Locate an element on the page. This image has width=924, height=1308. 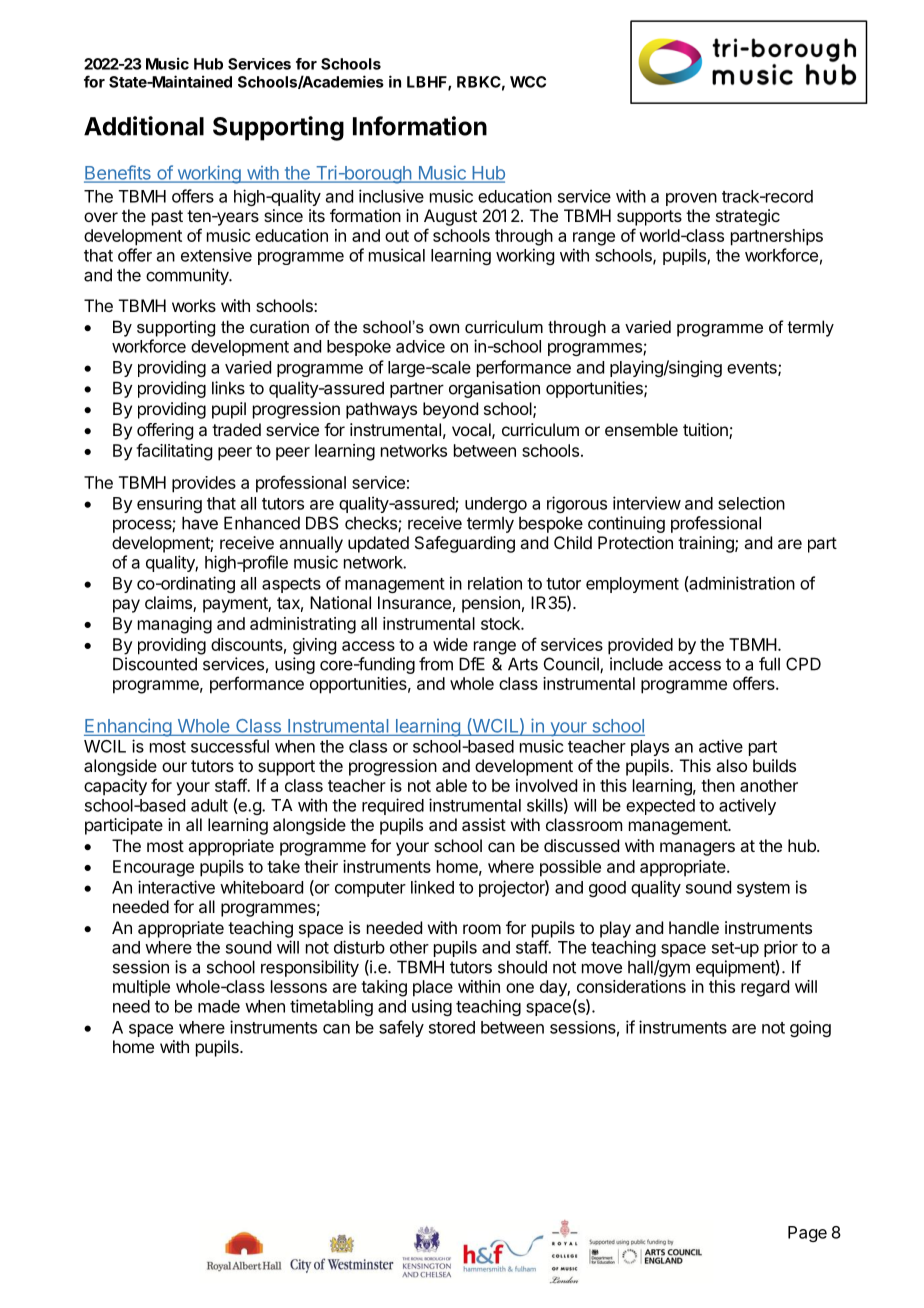
handle is located at coordinates (694, 927).
